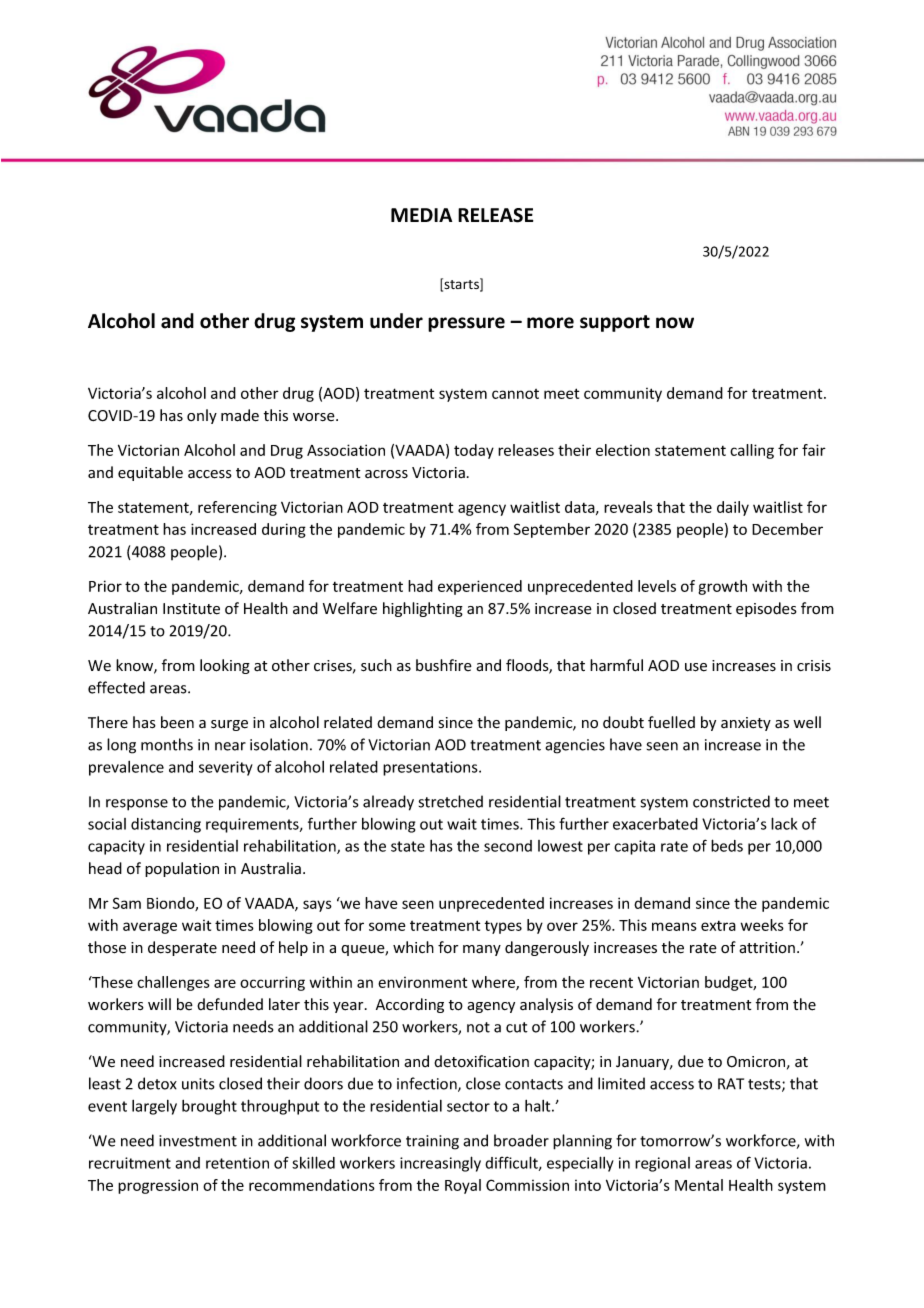  I want to click on equitable, so click(150, 473).
